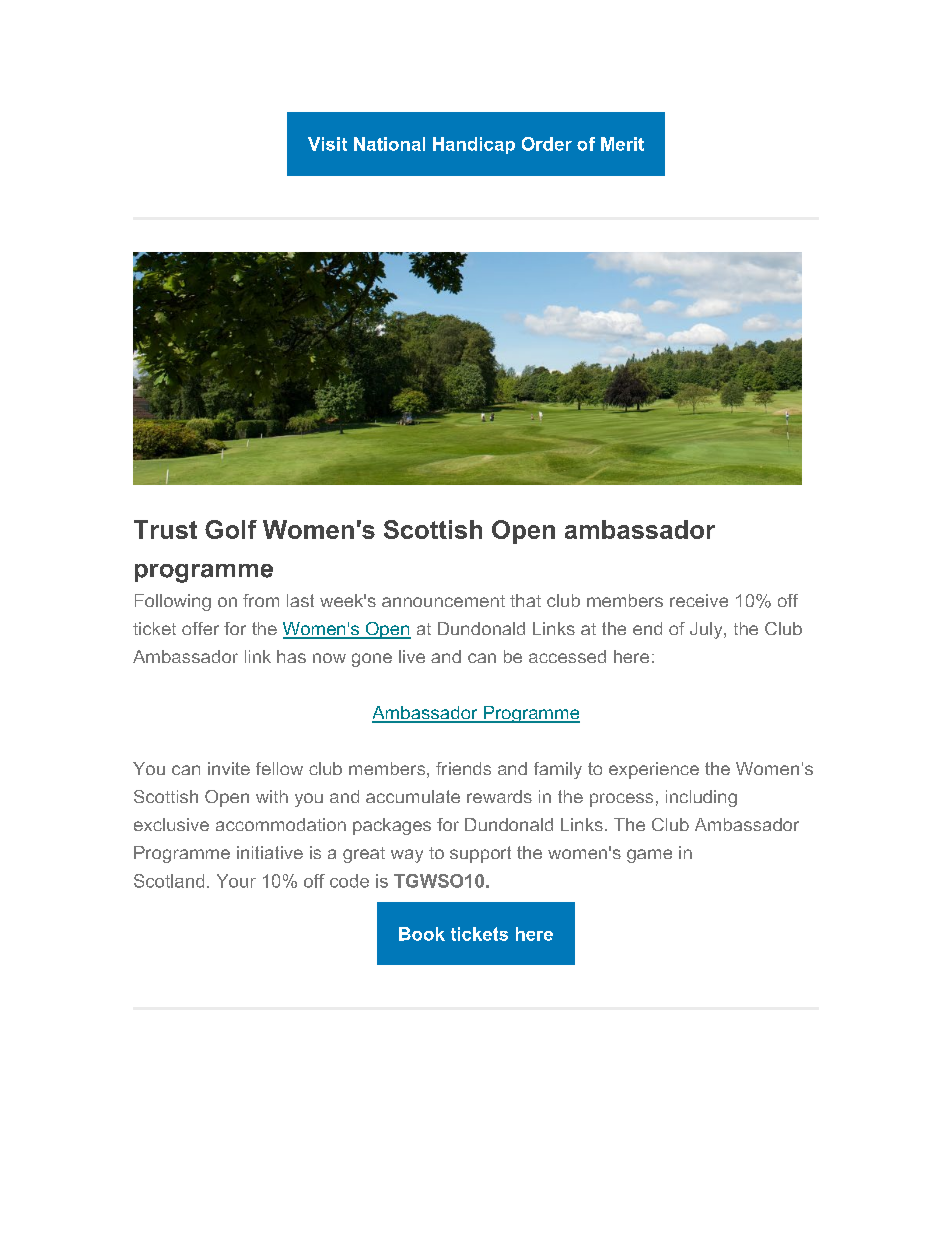  I want to click on Visit, so click(327, 144).
